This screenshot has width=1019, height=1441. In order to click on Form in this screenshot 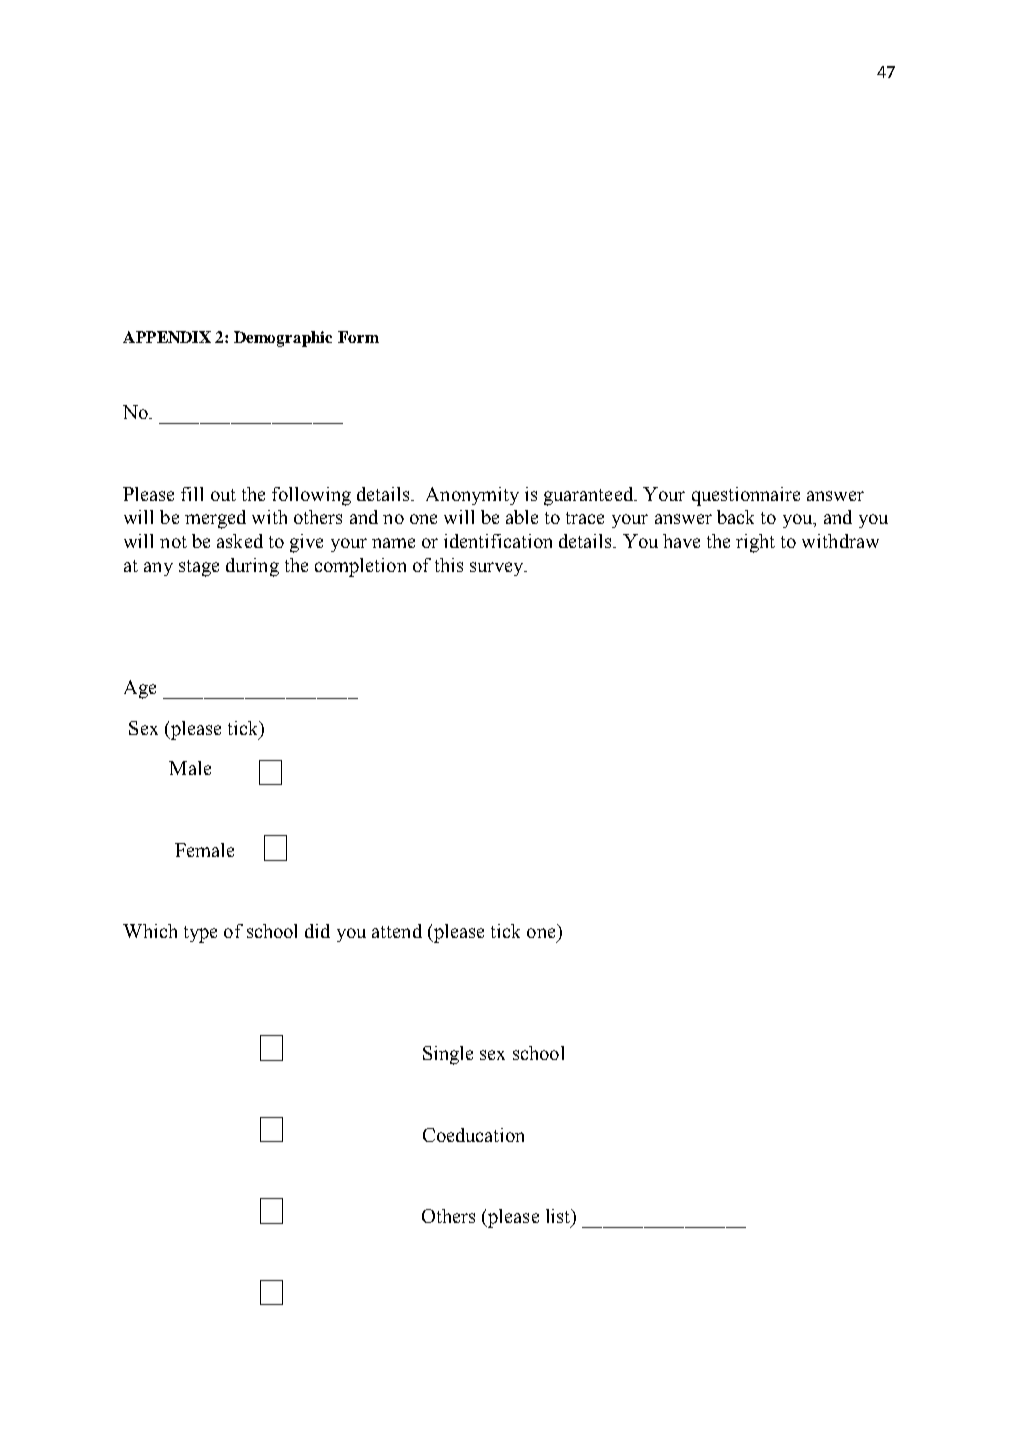, I will do `click(358, 337)`.
